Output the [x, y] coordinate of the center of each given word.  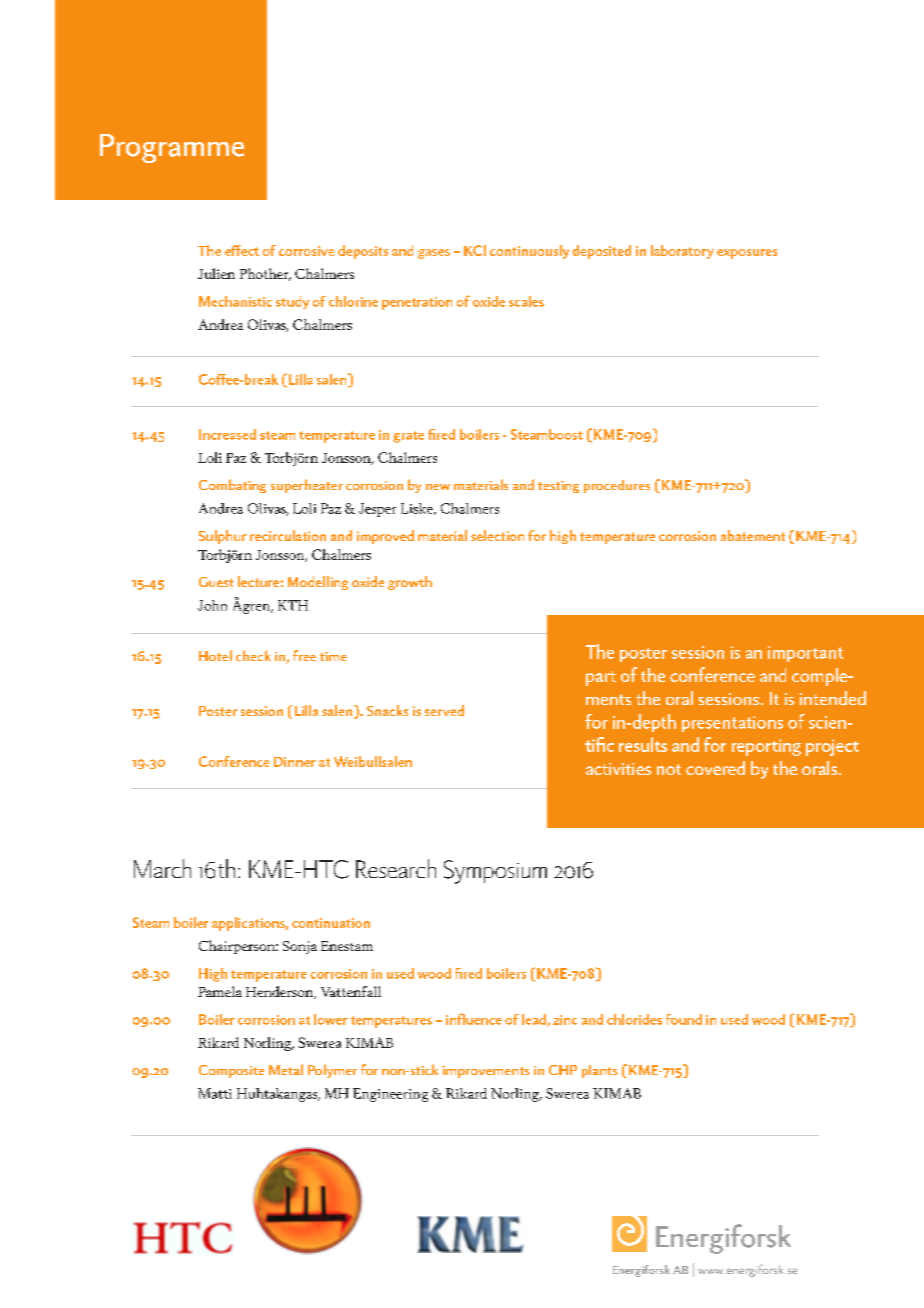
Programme [172, 148]
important [805, 654]
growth [410, 583]
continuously [529, 252]
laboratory [682, 252]
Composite [231, 1071]
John [212, 605]
